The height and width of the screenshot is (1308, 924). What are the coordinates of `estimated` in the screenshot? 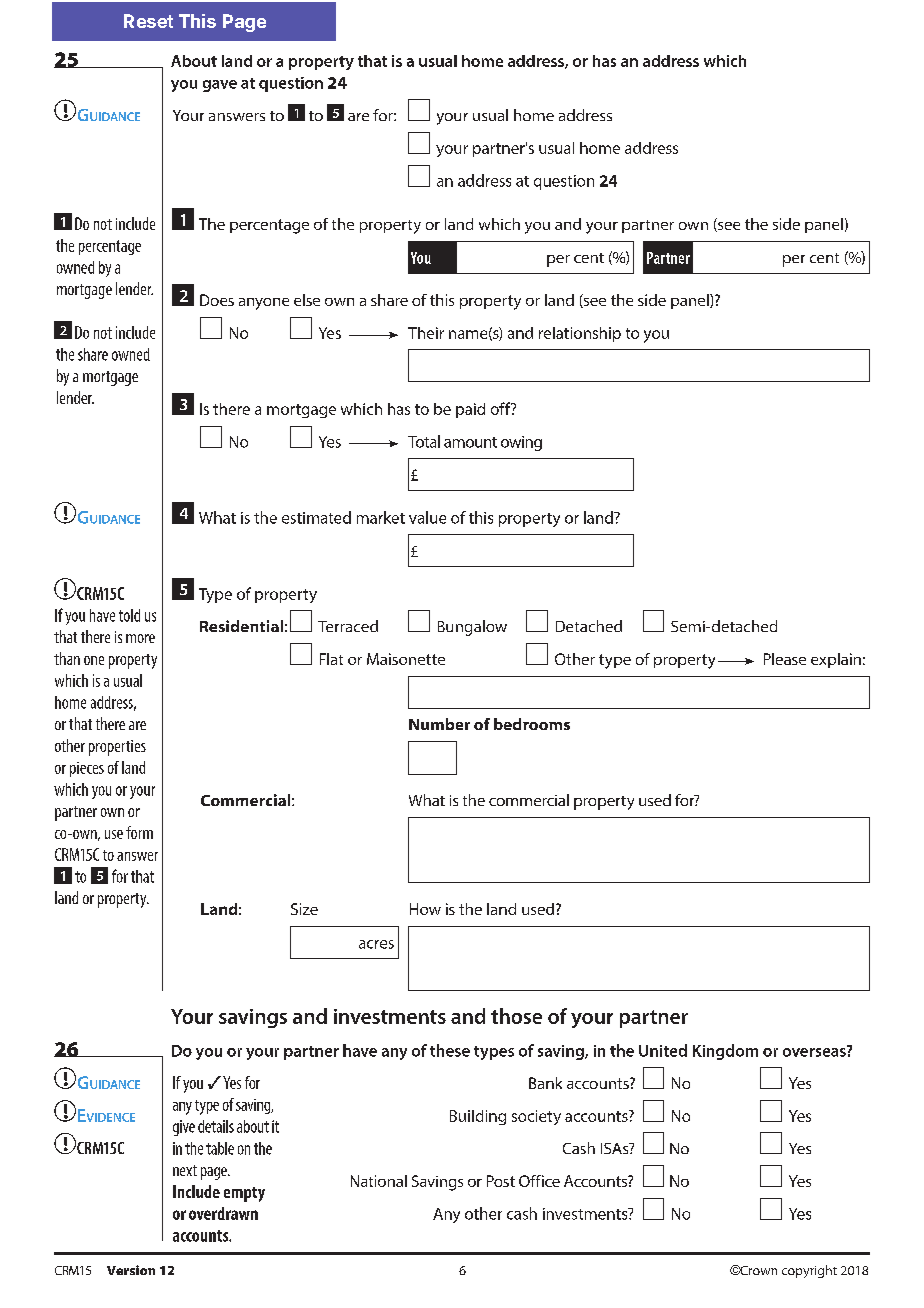 It's located at (316, 517).
